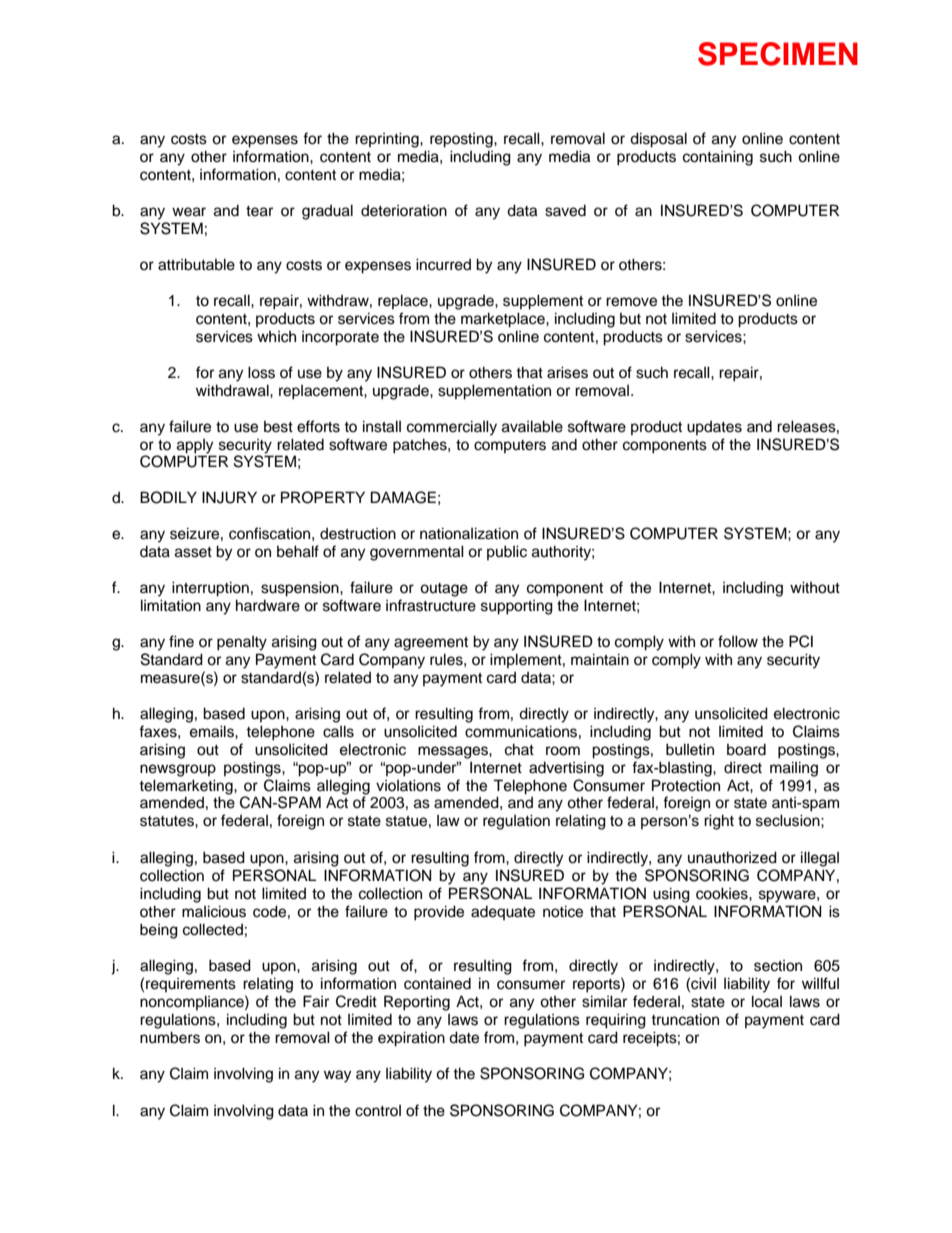 Image resolution: width=952 pixels, height=1233 pixels. What do you see at coordinates (778, 54) in the screenshot?
I see `SPECIMEN` at bounding box center [778, 54].
